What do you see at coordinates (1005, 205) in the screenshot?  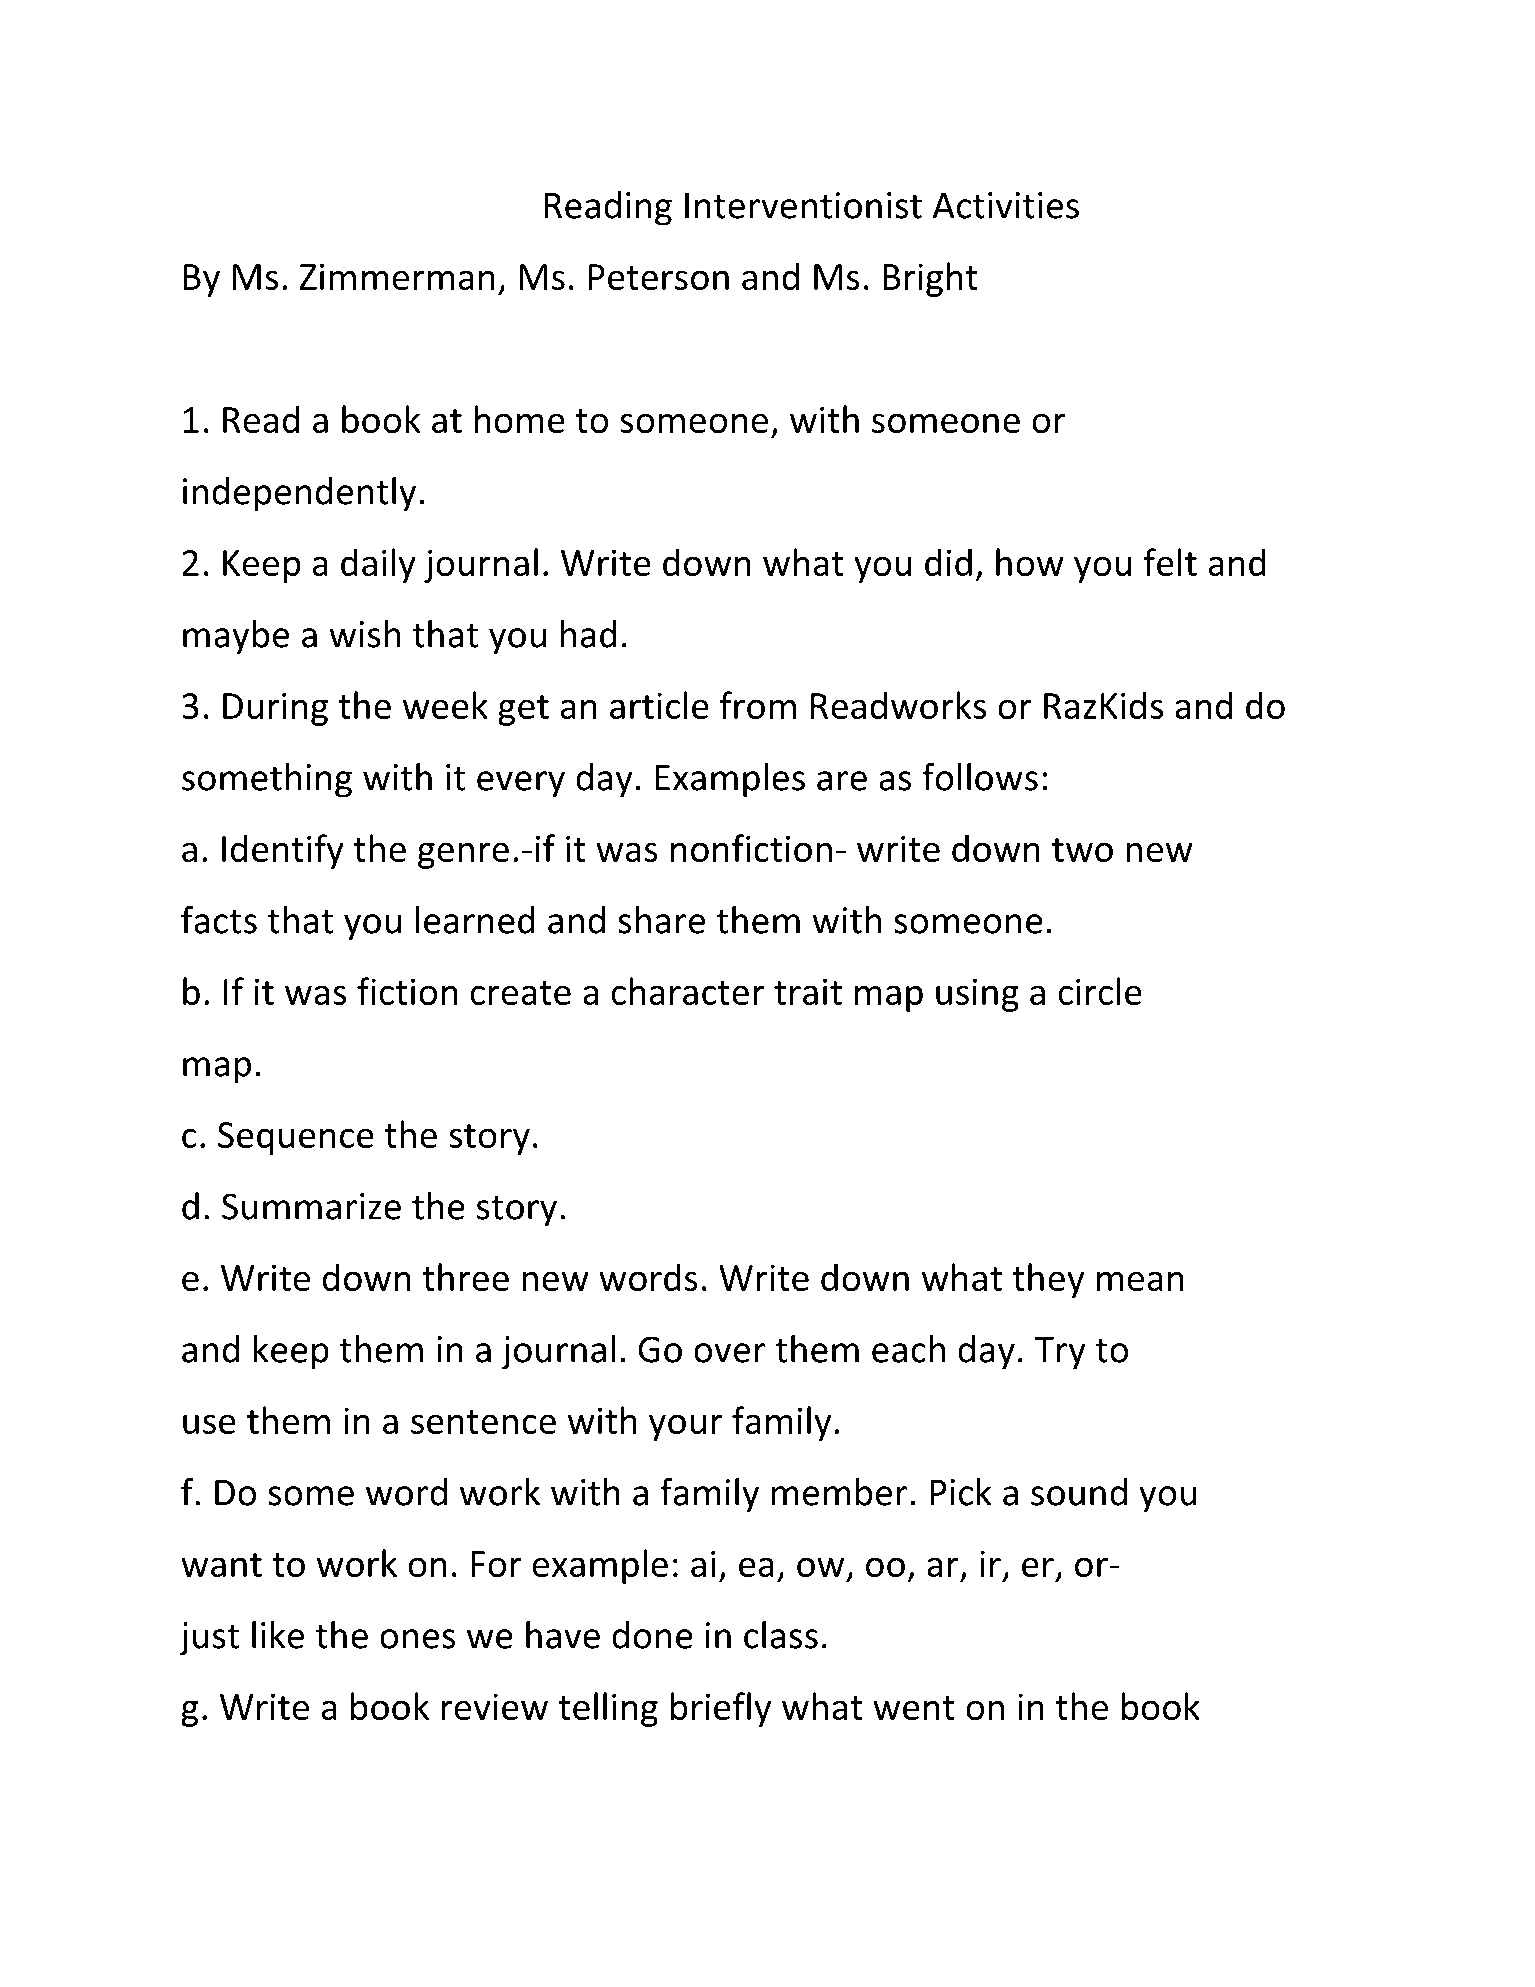 I see `Activities` at bounding box center [1005, 205].
